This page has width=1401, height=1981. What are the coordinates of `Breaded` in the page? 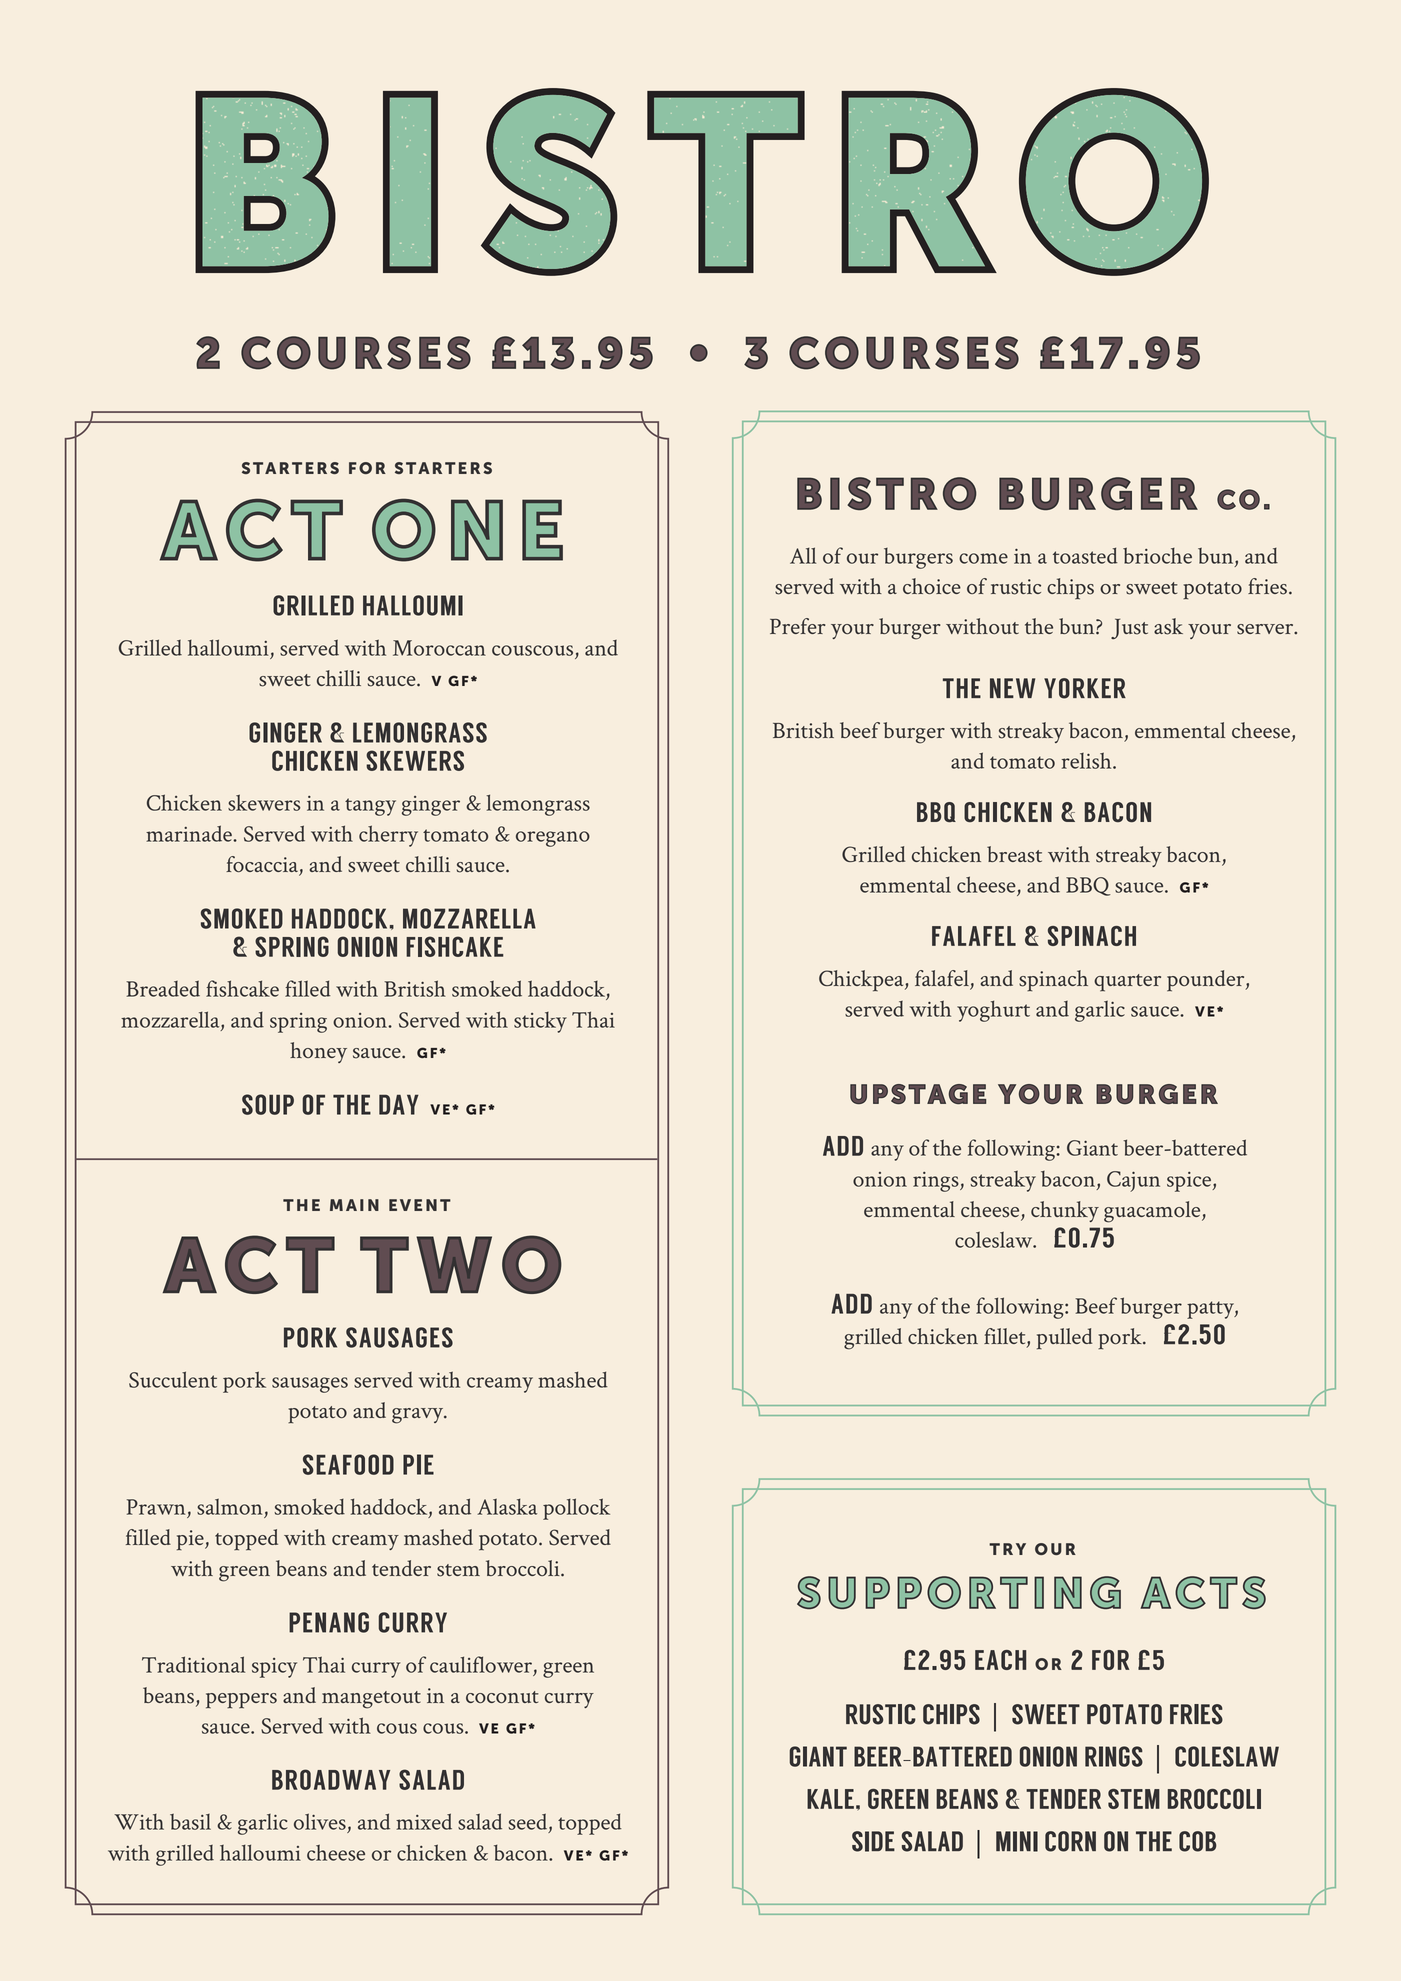 It's located at (163, 988).
